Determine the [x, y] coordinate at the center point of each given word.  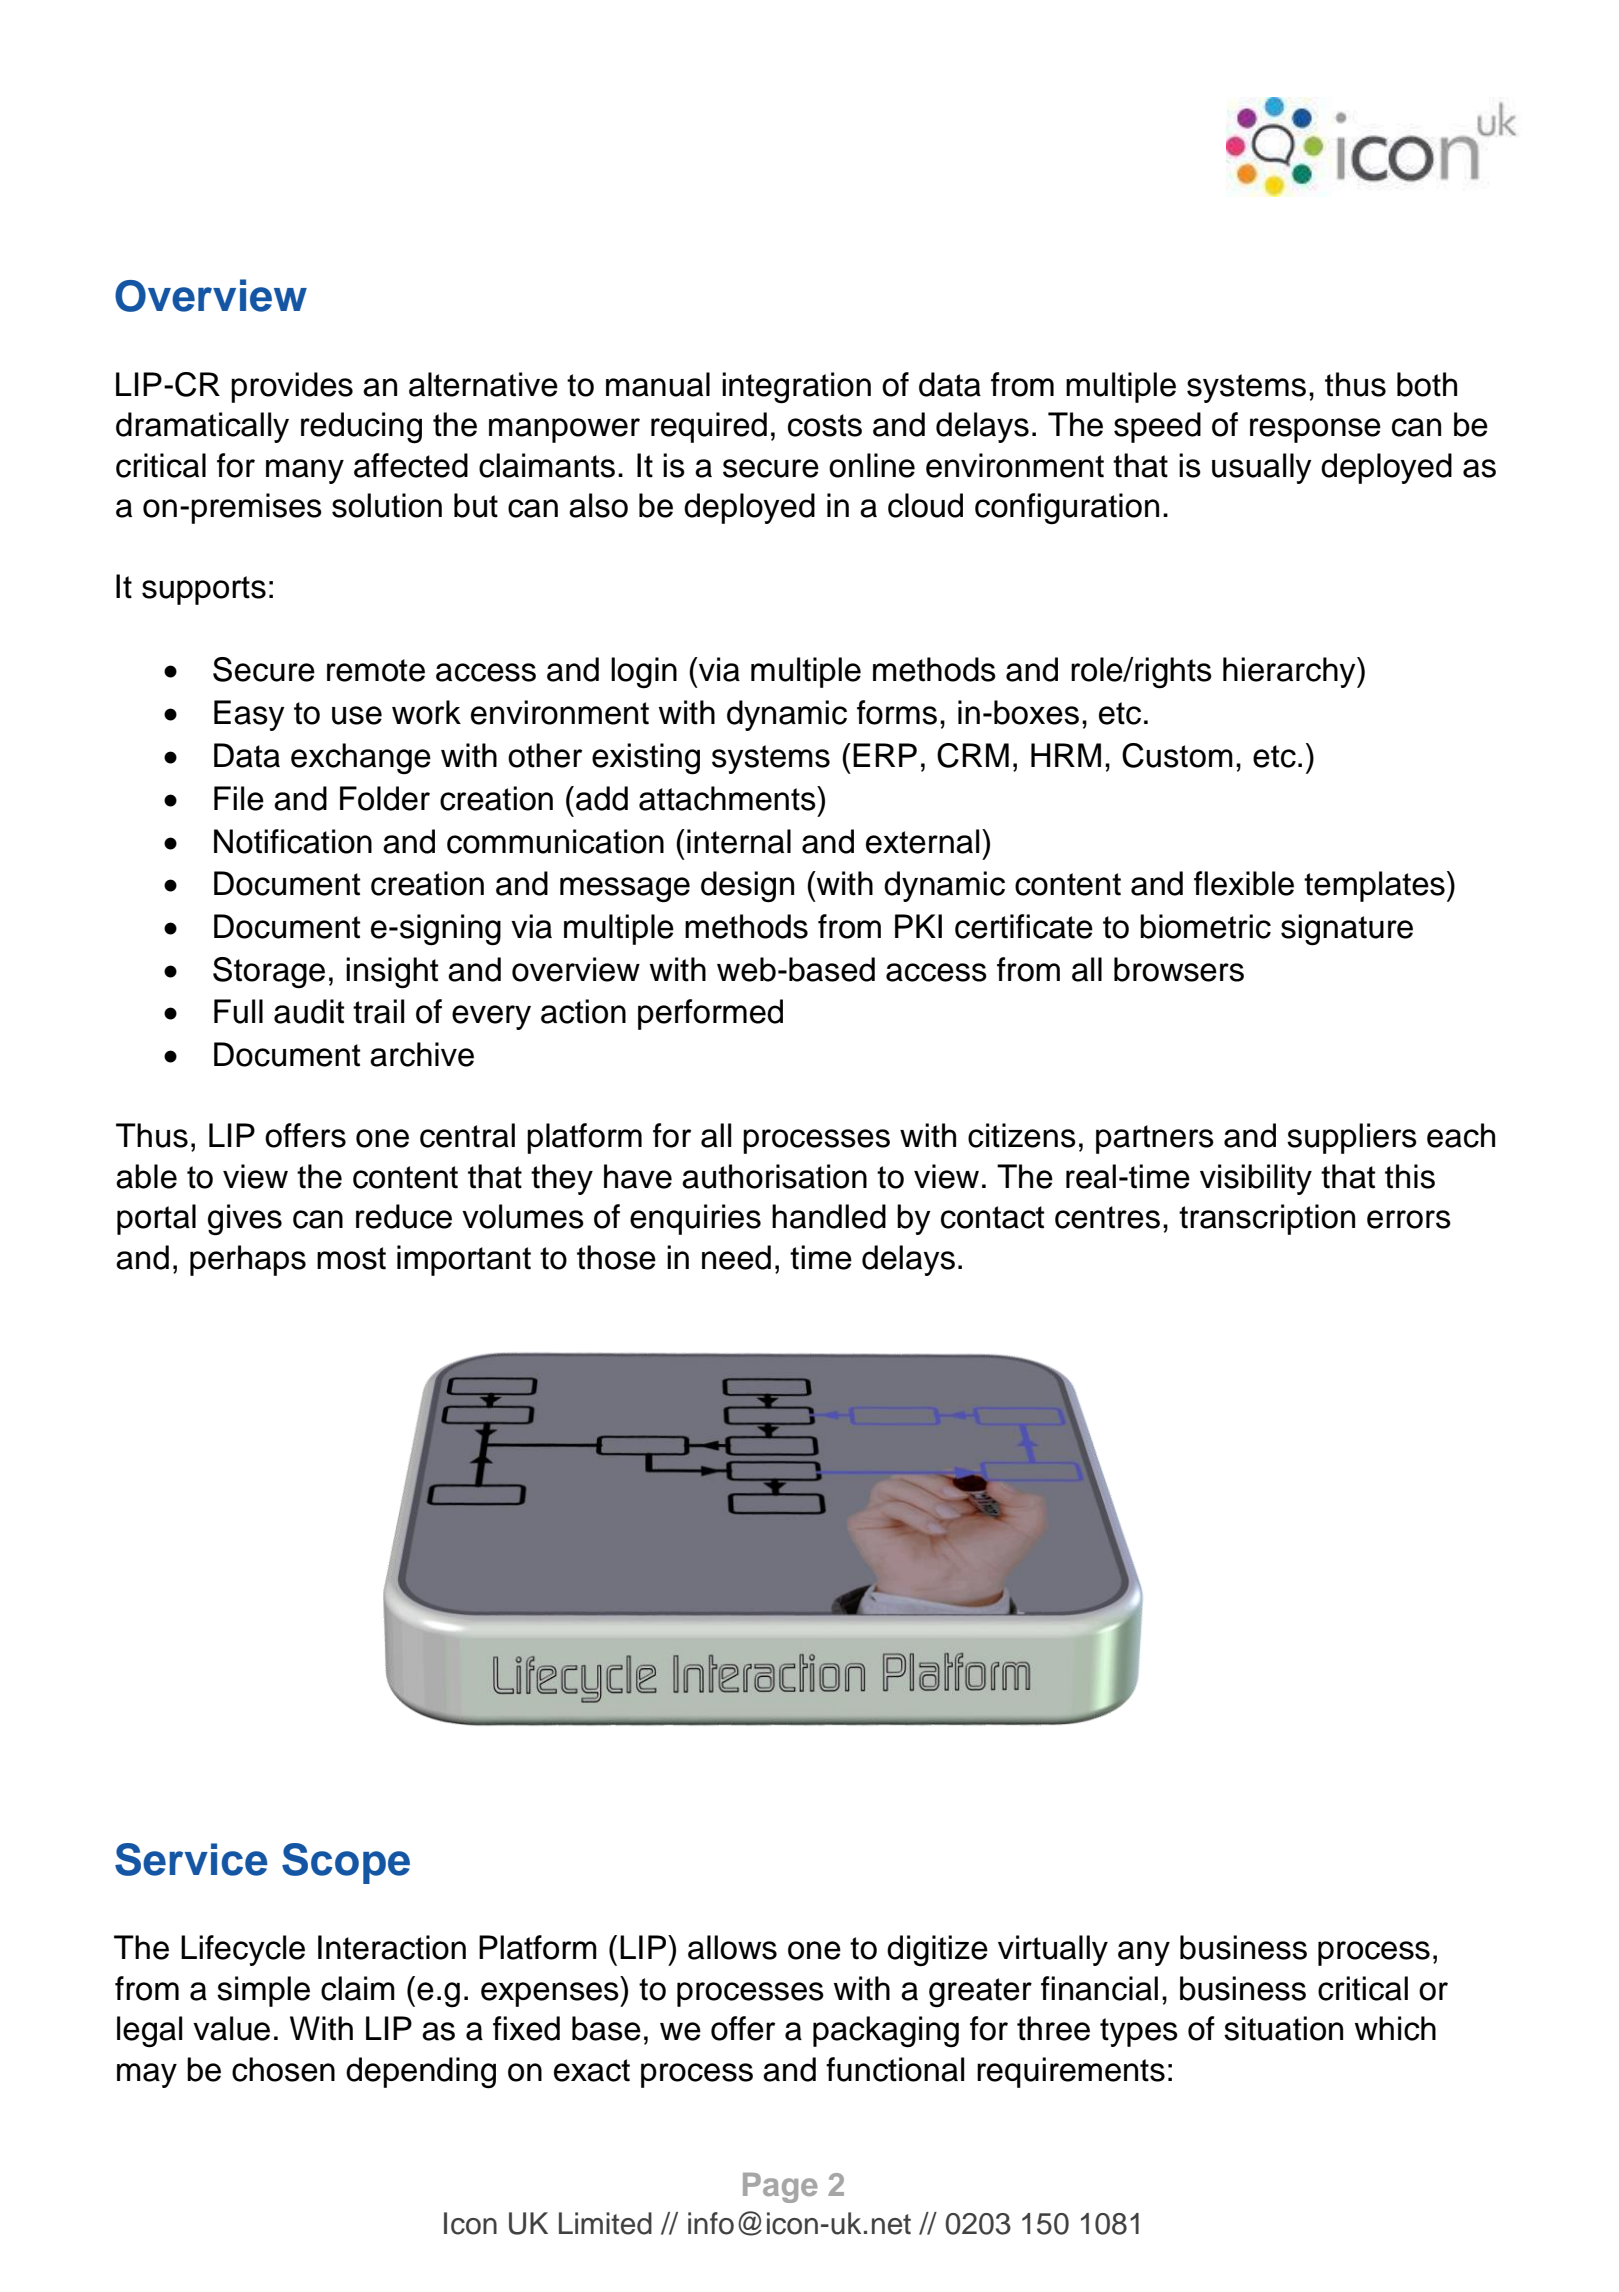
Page [780, 2188]
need [736, 1257]
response [1315, 430]
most [351, 1258]
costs [825, 425]
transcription [1267, 1219]
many [305, 471]
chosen [283, 2069]
